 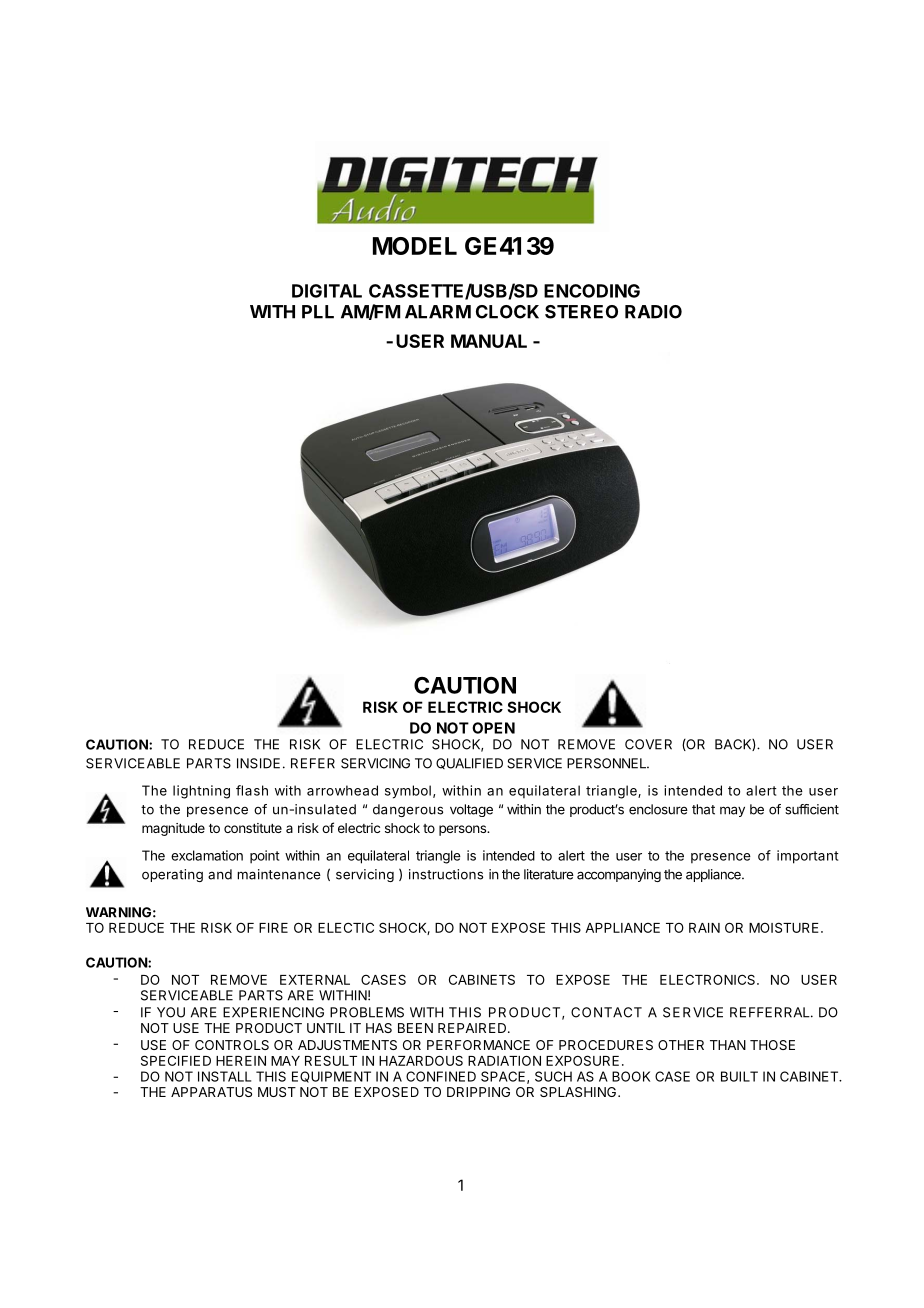 I want to click on RAIN, so click(x=704, y=928).
